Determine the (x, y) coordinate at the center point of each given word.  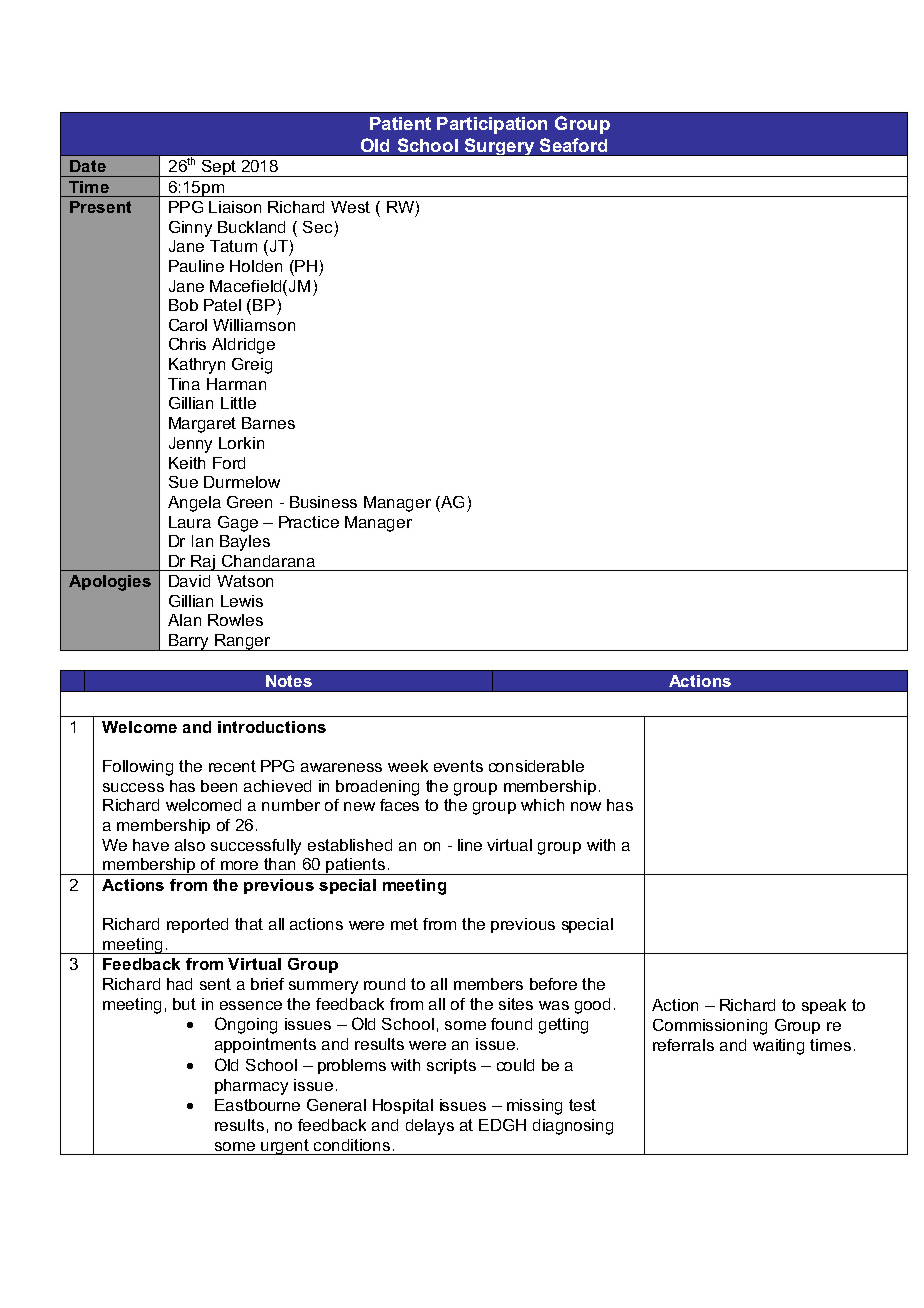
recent (232, 766)
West (350, 207)
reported (197, 925)
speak (824, 1006)
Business (323, 502)
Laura (190, 522)
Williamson (254, 325)
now (586, 806)
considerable (536, 766)
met (404, 924)
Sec (317, 227)
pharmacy (251, 1087)
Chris (187, 344)
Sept (219, 168)
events (458, 766)
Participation (492, 125)
